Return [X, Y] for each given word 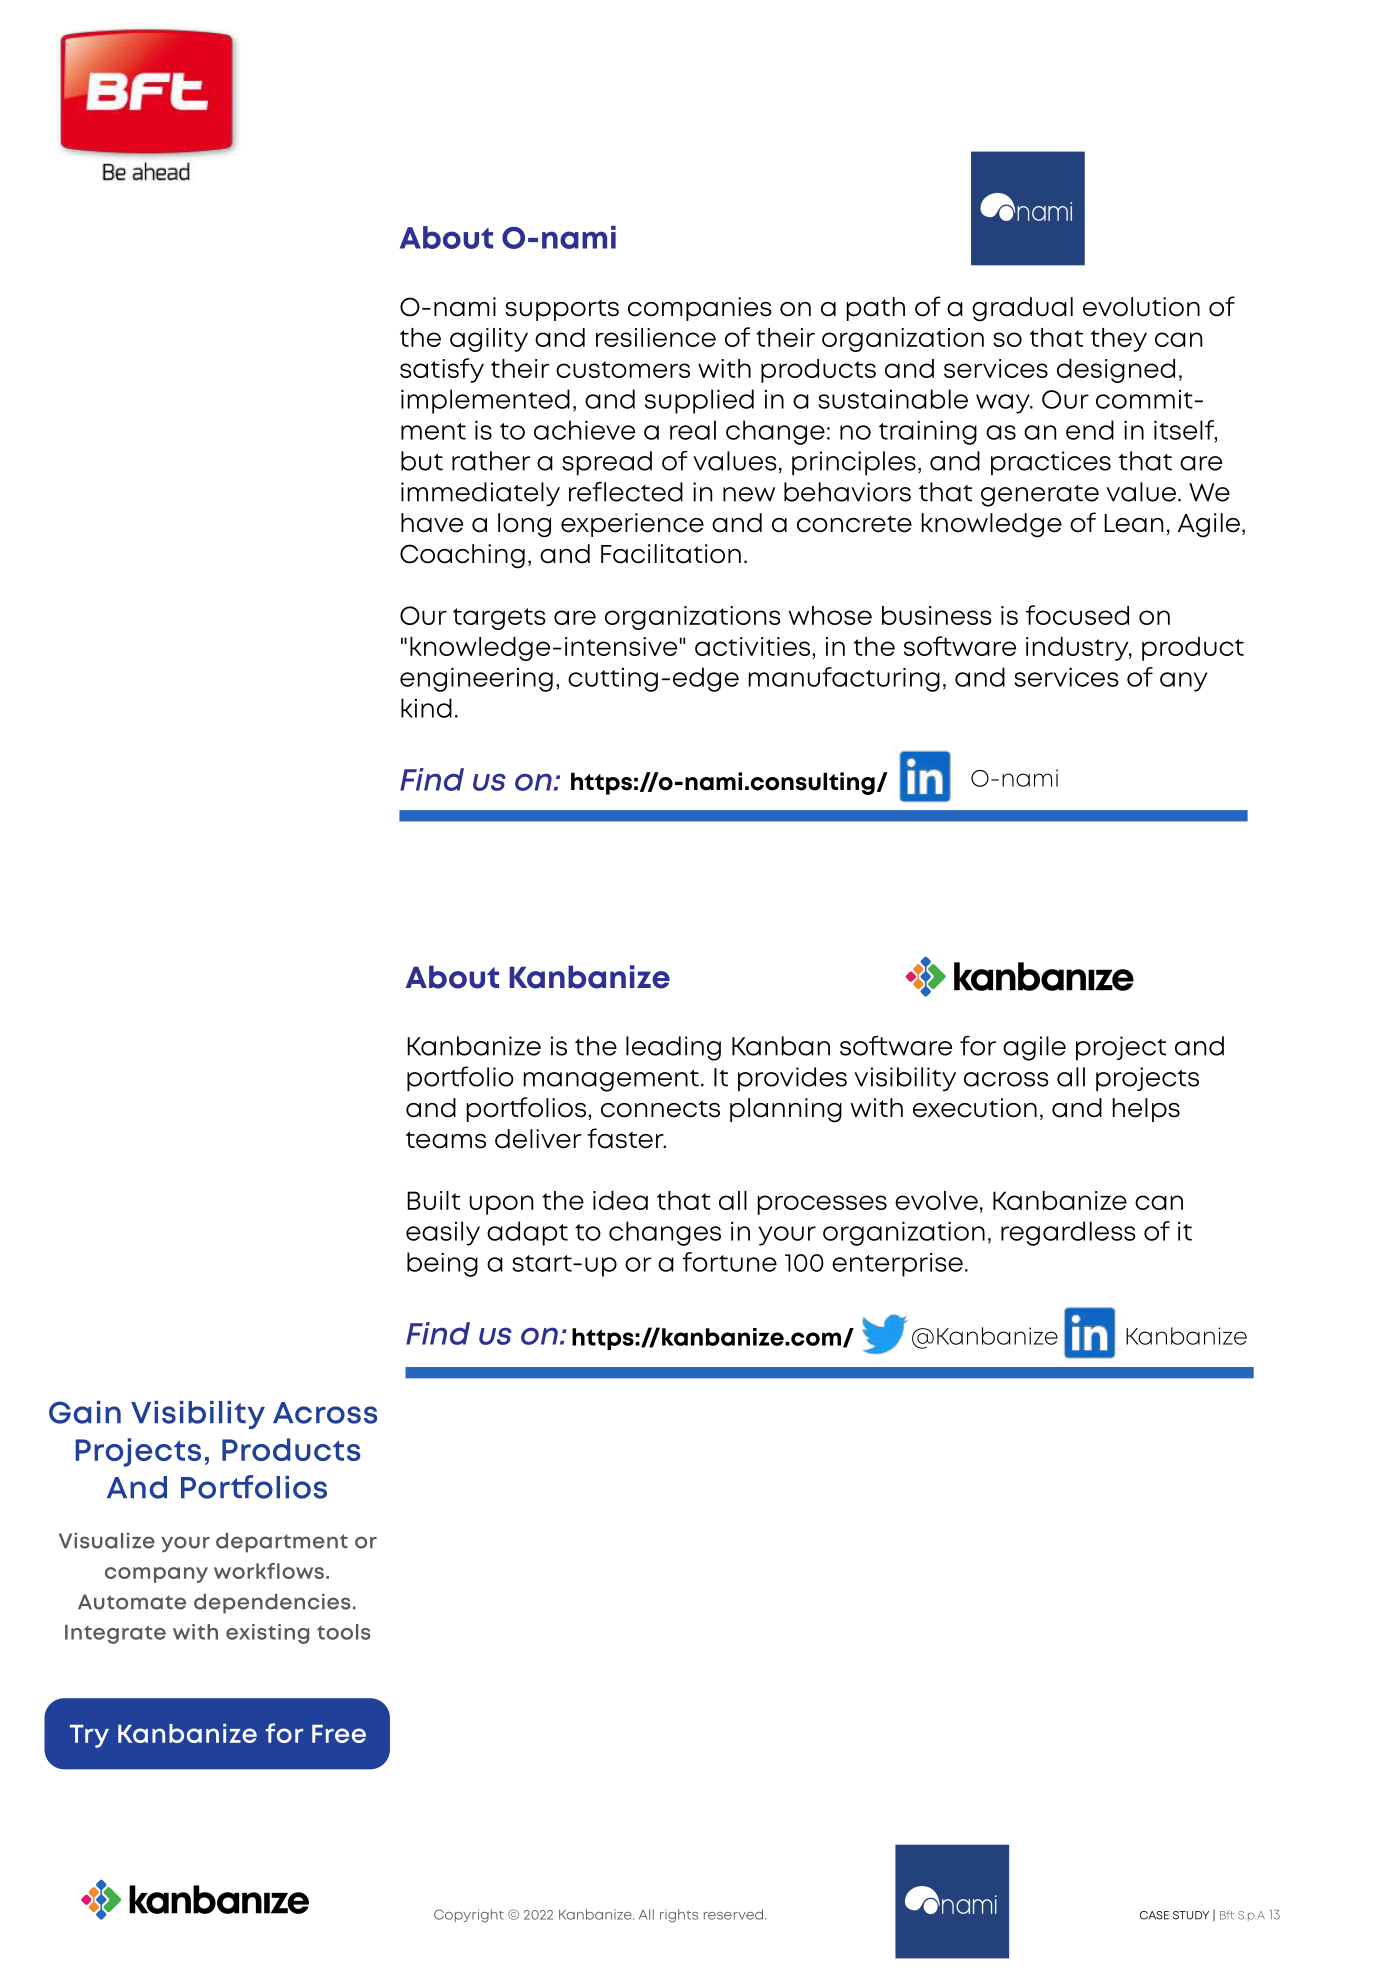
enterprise [897, 1265]
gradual [1022, 309]
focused [1077, 615]
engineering [476, 680]
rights [679, 1916]
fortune [729, 1262]
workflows [269, 1571]
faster [626, 1138]
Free [339, 1734]
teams [446, 1140]
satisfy [442, 370]
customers [623, 369]
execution [975, 1108]
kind [426, 708]
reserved [735, 1914]
